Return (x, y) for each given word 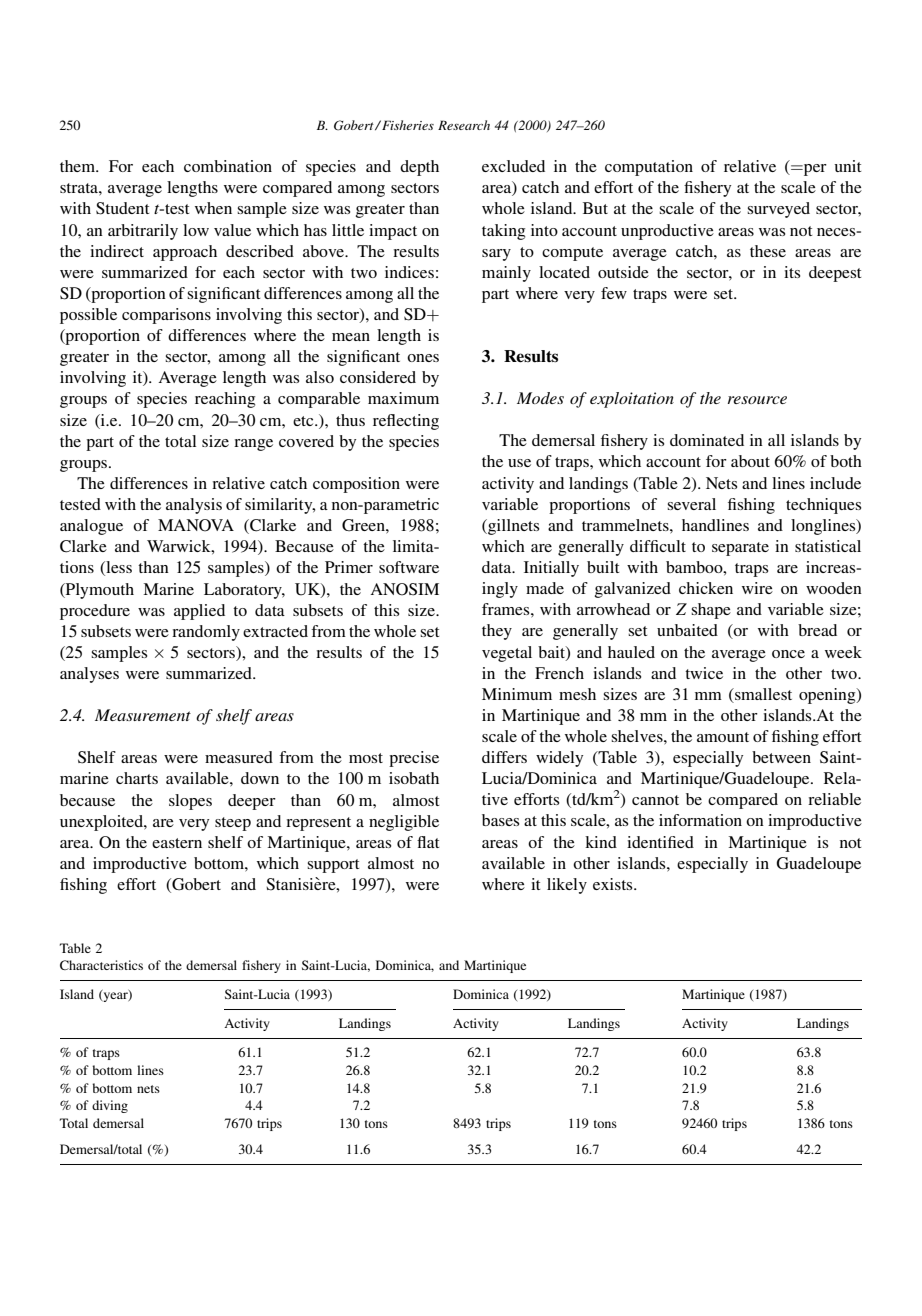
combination (228, 166)
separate (740, 549)
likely (567, 886)
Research (464, 125)
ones (423, 358)
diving (110, 1106)
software (409, 567)
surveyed (778, 210)
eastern (177, 843)
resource (757, 400)
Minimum (517, 694)
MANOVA (196, 525)
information (700, 820)
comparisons (166, 316)
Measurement (143, 715)
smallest (762, 694)
